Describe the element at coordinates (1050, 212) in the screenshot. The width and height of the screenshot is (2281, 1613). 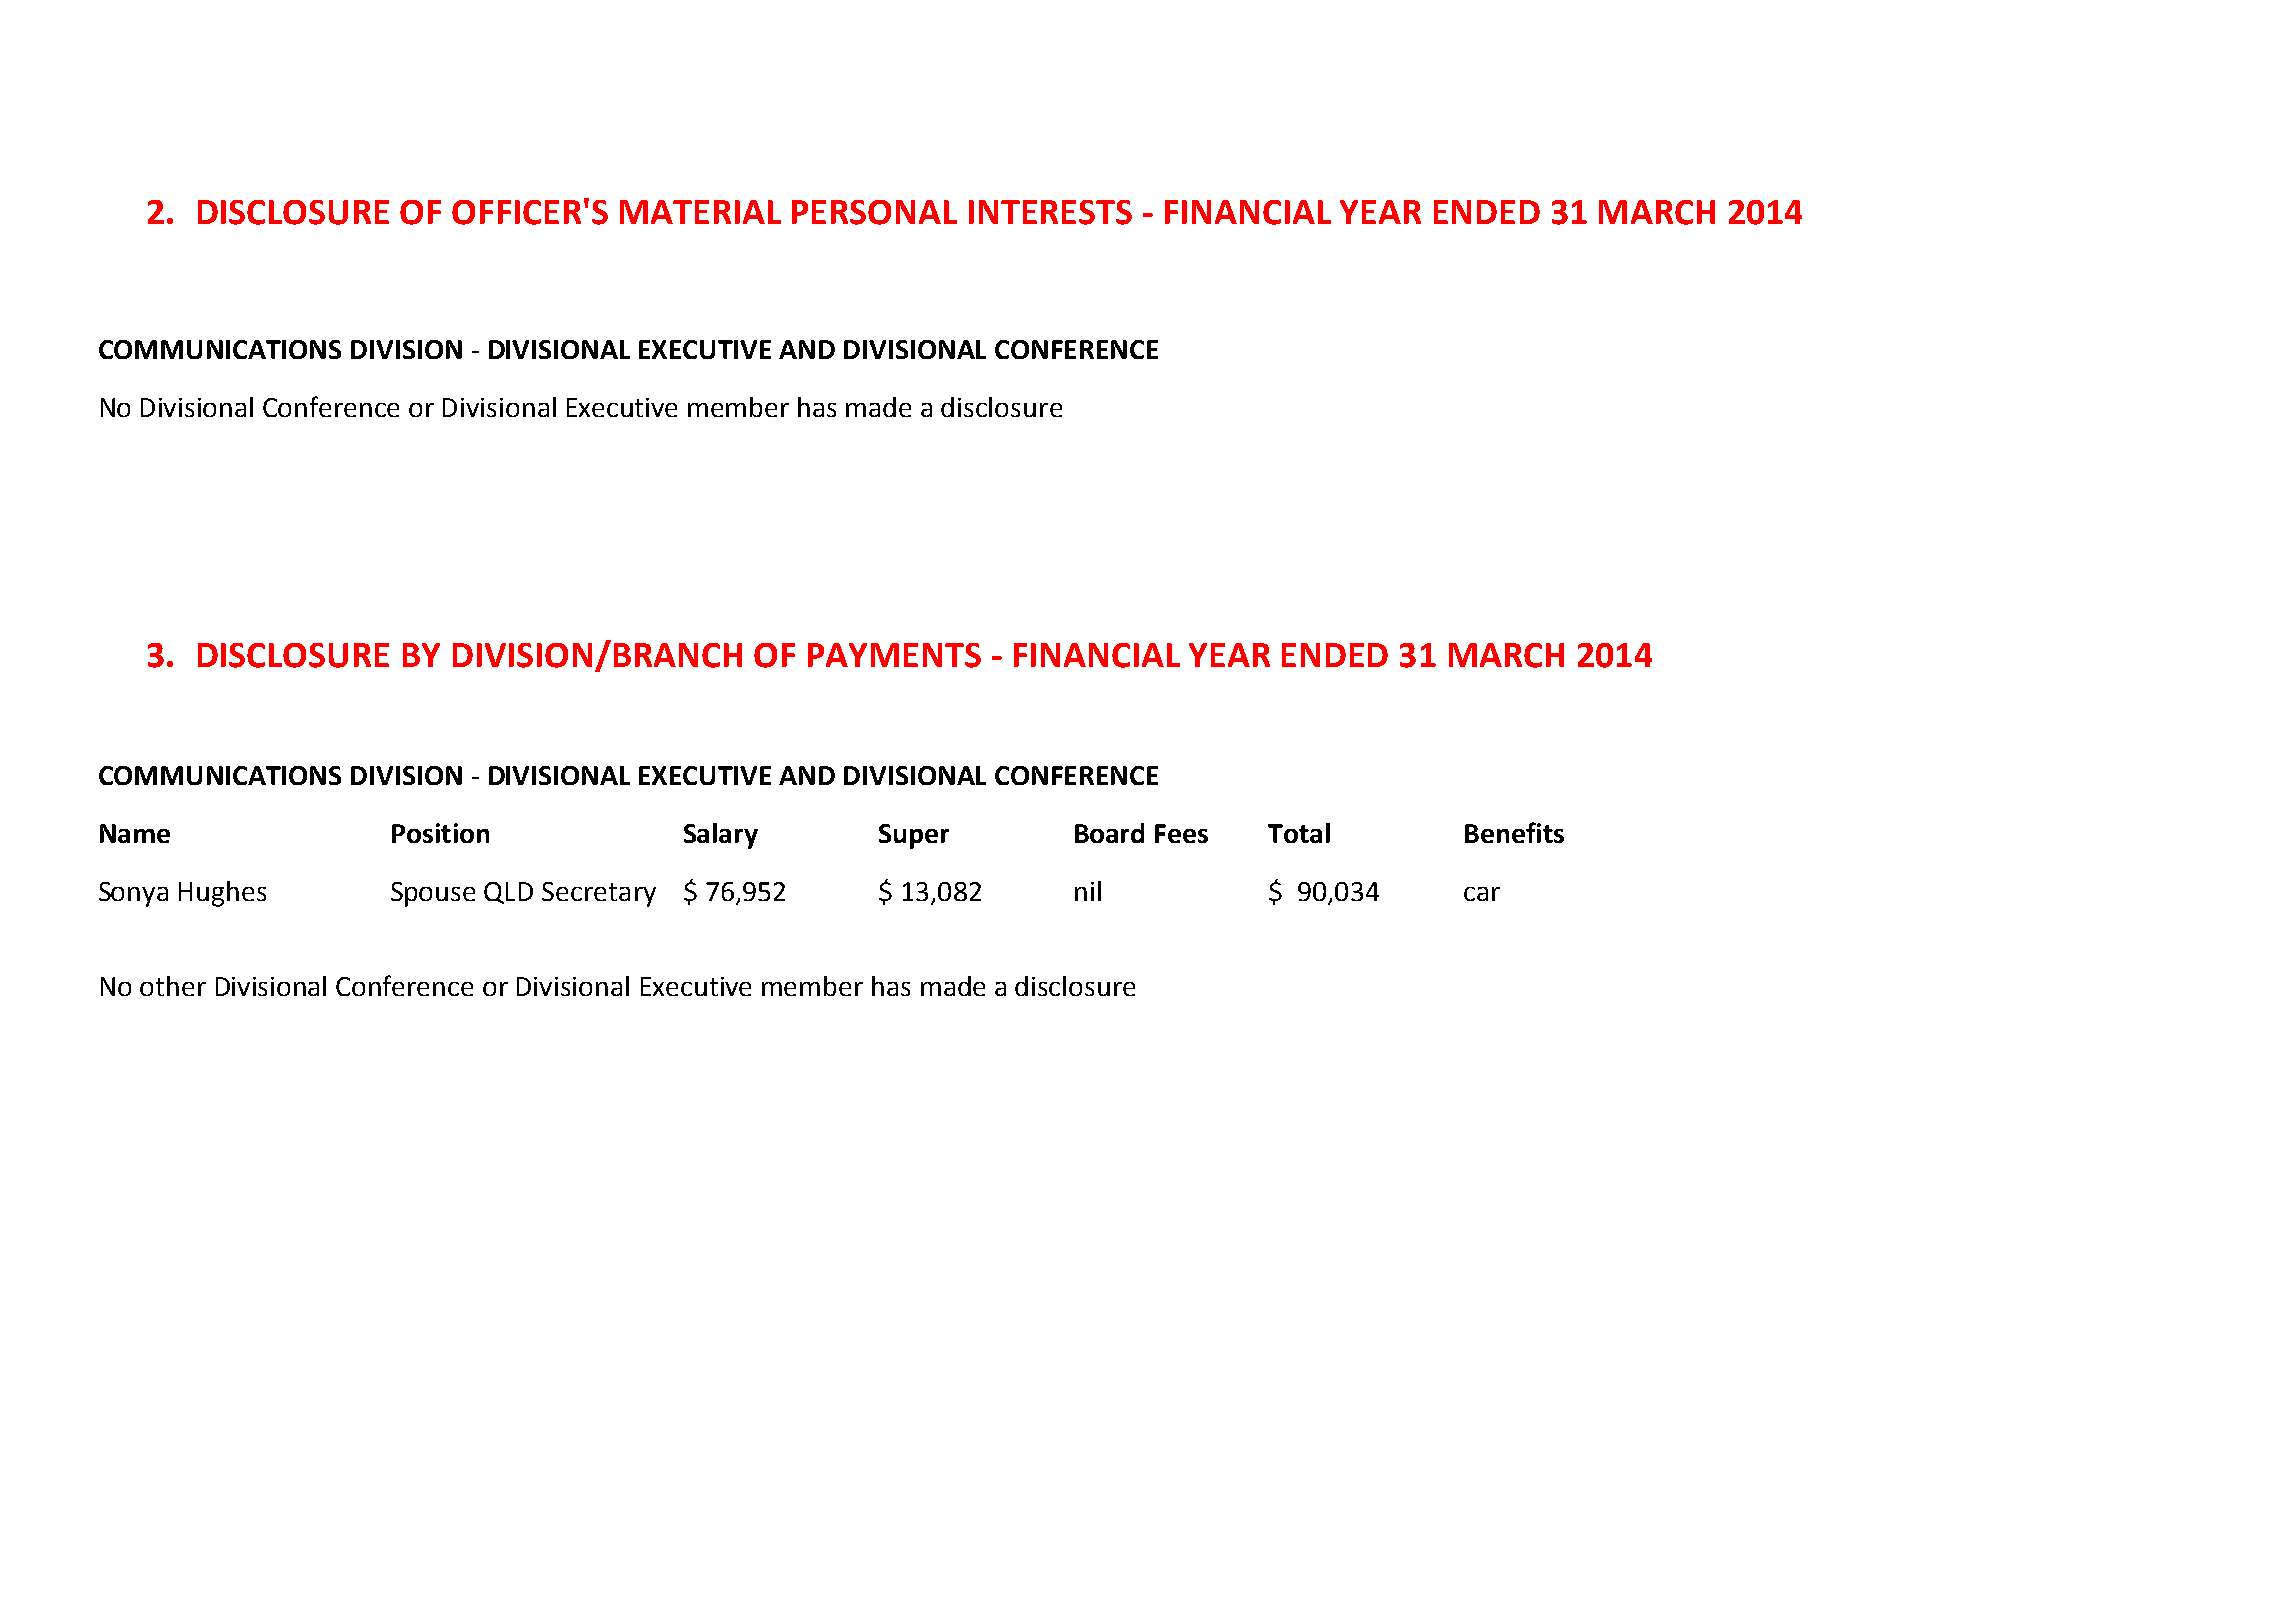
I see `INTERESTS` at that location.
